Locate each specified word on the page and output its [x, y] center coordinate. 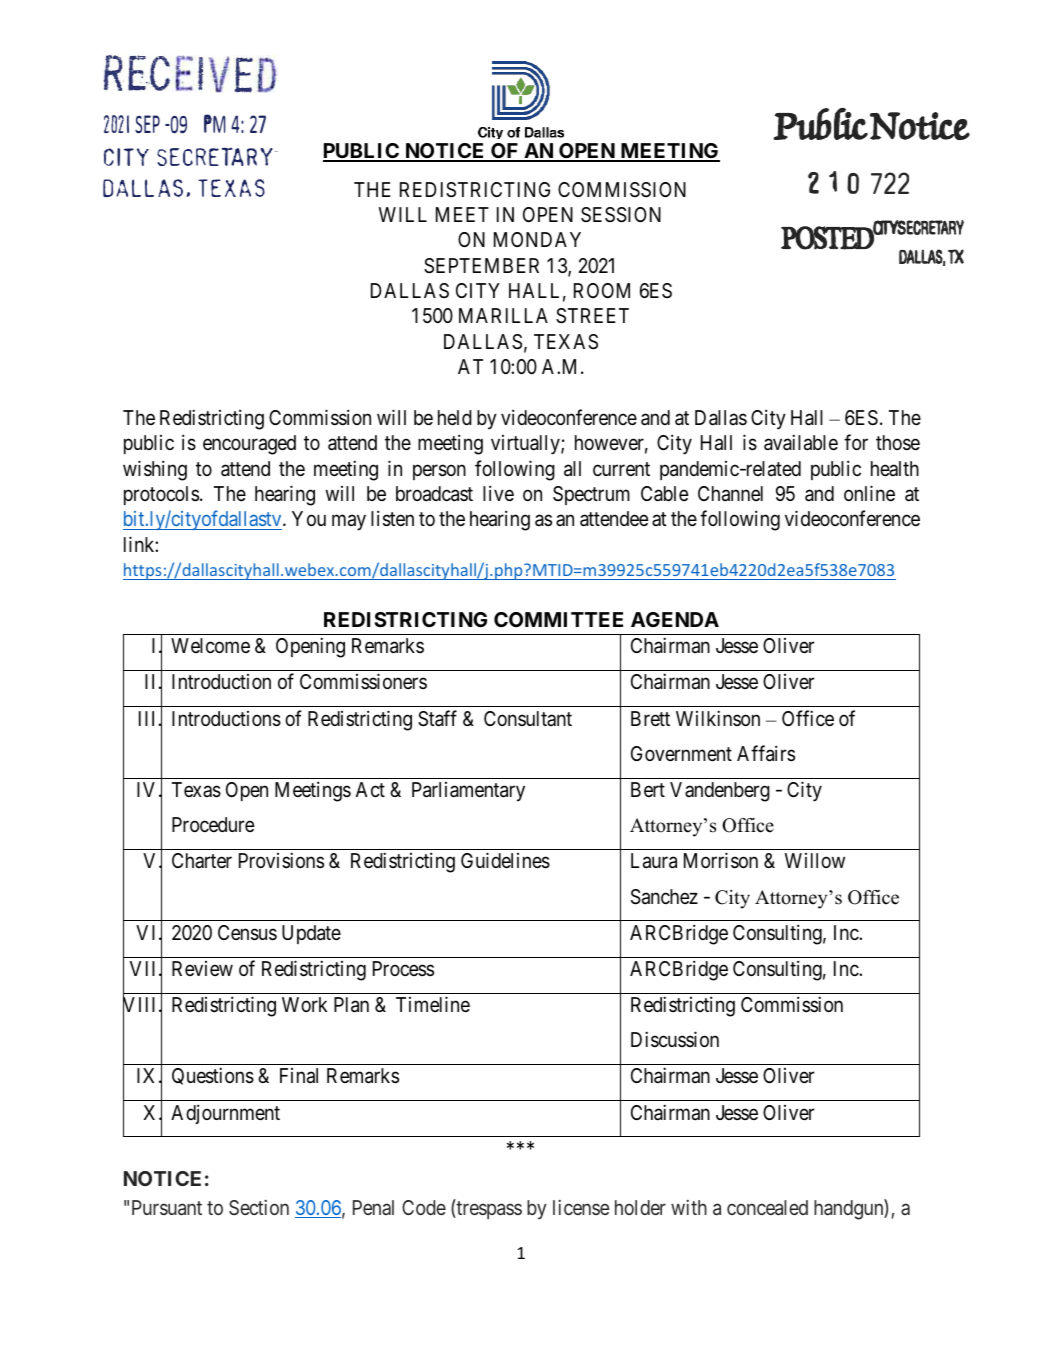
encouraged [249, 445]
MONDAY [537, 239]
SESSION [621, 215]
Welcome [210, 645]
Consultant [528, 718]
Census [247, 933]
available [801, 442]
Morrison [721, 860]
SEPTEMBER [481, 266]
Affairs [766, 753]
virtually [526, 445]
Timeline [433, 1004]
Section [259, 1207]
